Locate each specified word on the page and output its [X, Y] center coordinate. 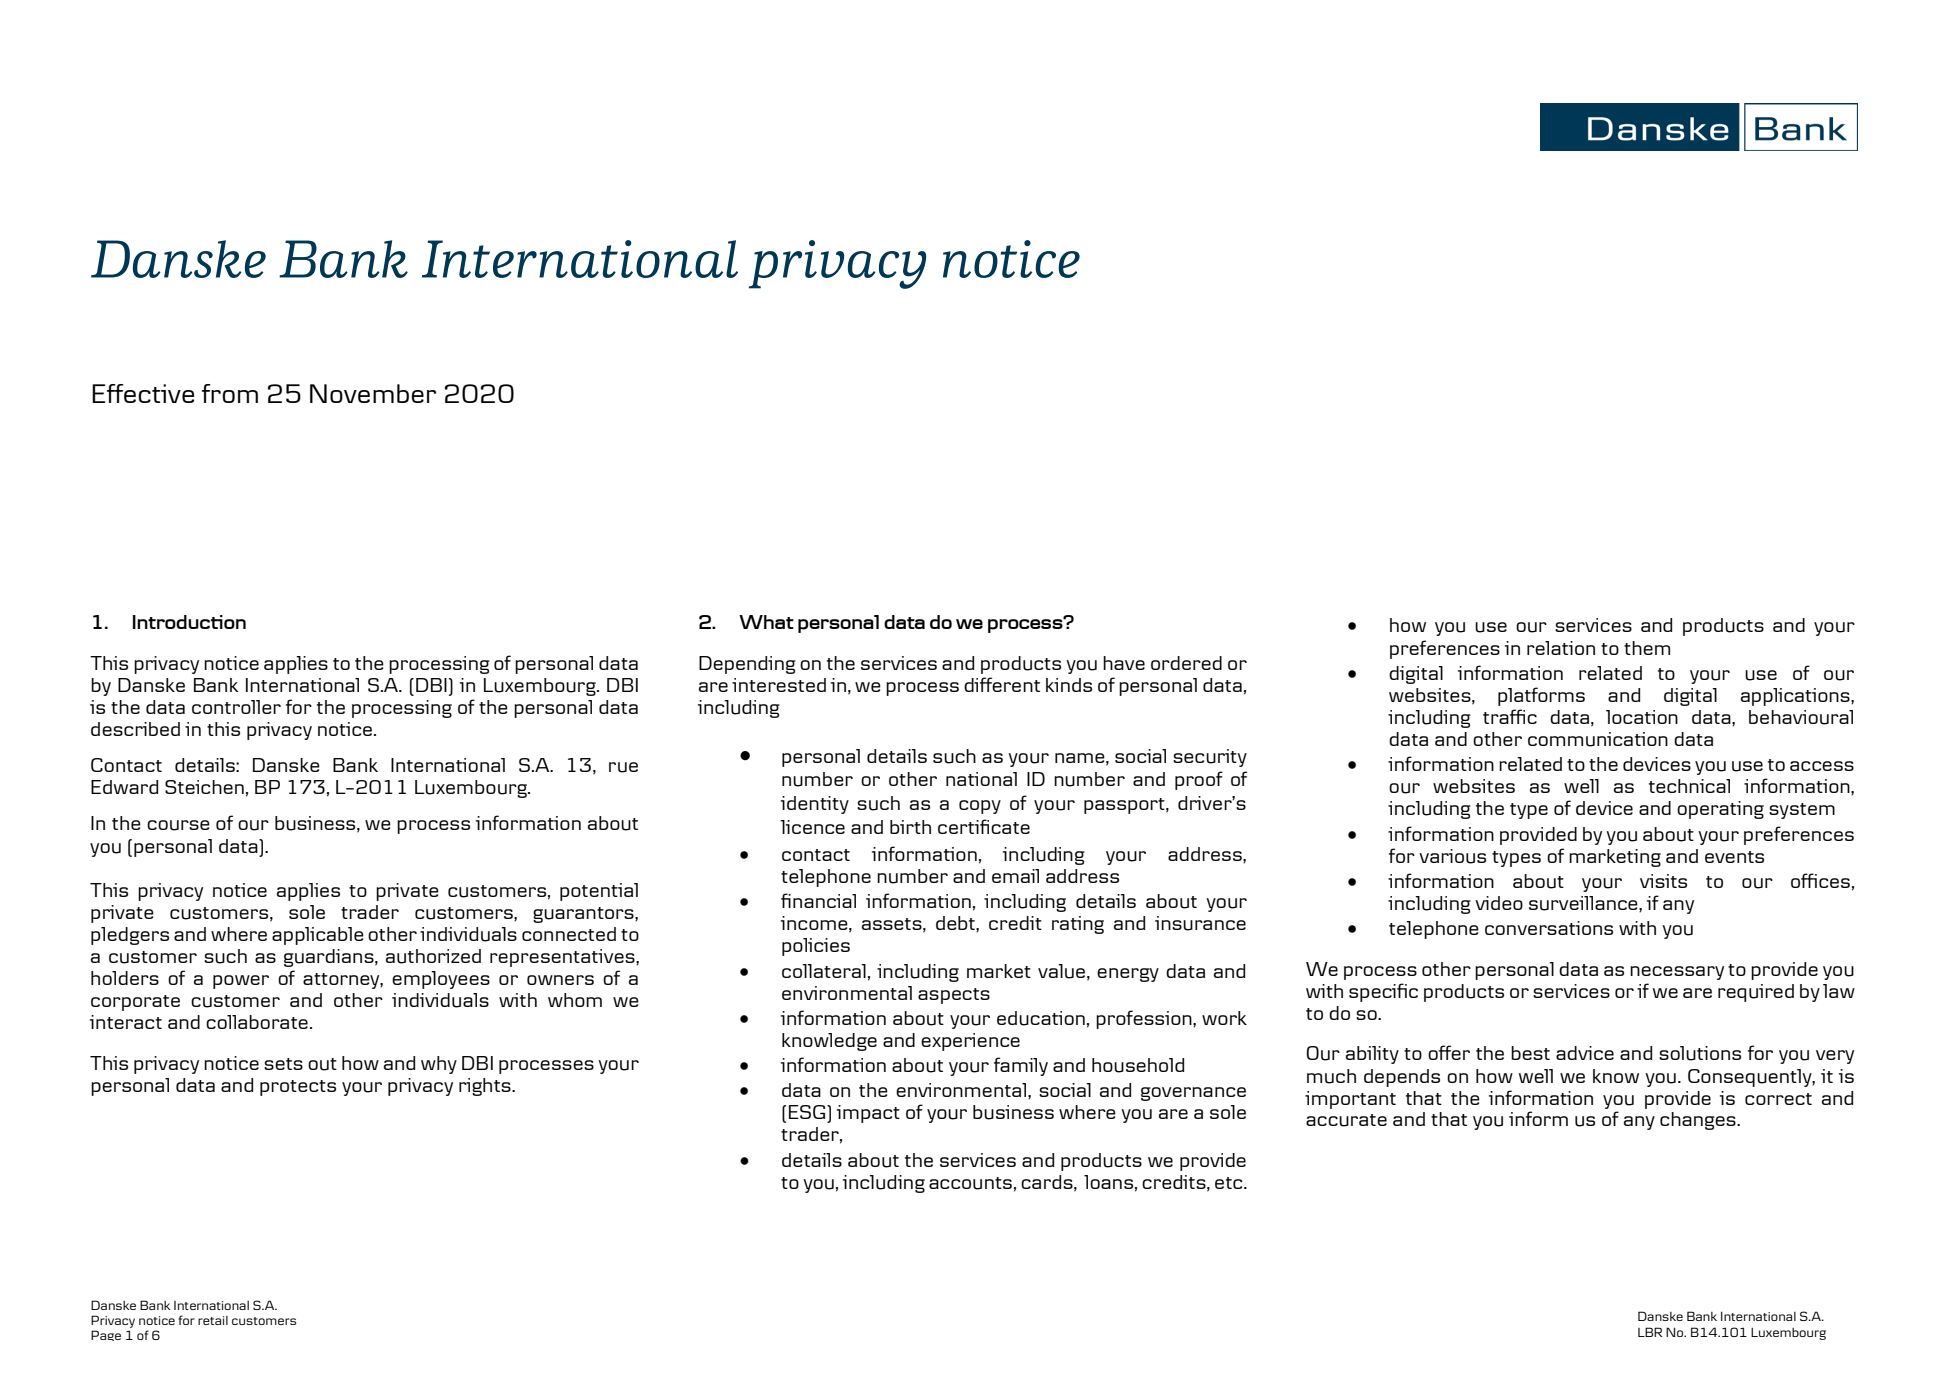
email [1015, 876]
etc [1230, 1183]
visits [1663, 881]
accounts [970, 1183]
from [230, 393]
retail [213, 1320]
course [178, 825]
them [1647, 648]
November [373, 393]
